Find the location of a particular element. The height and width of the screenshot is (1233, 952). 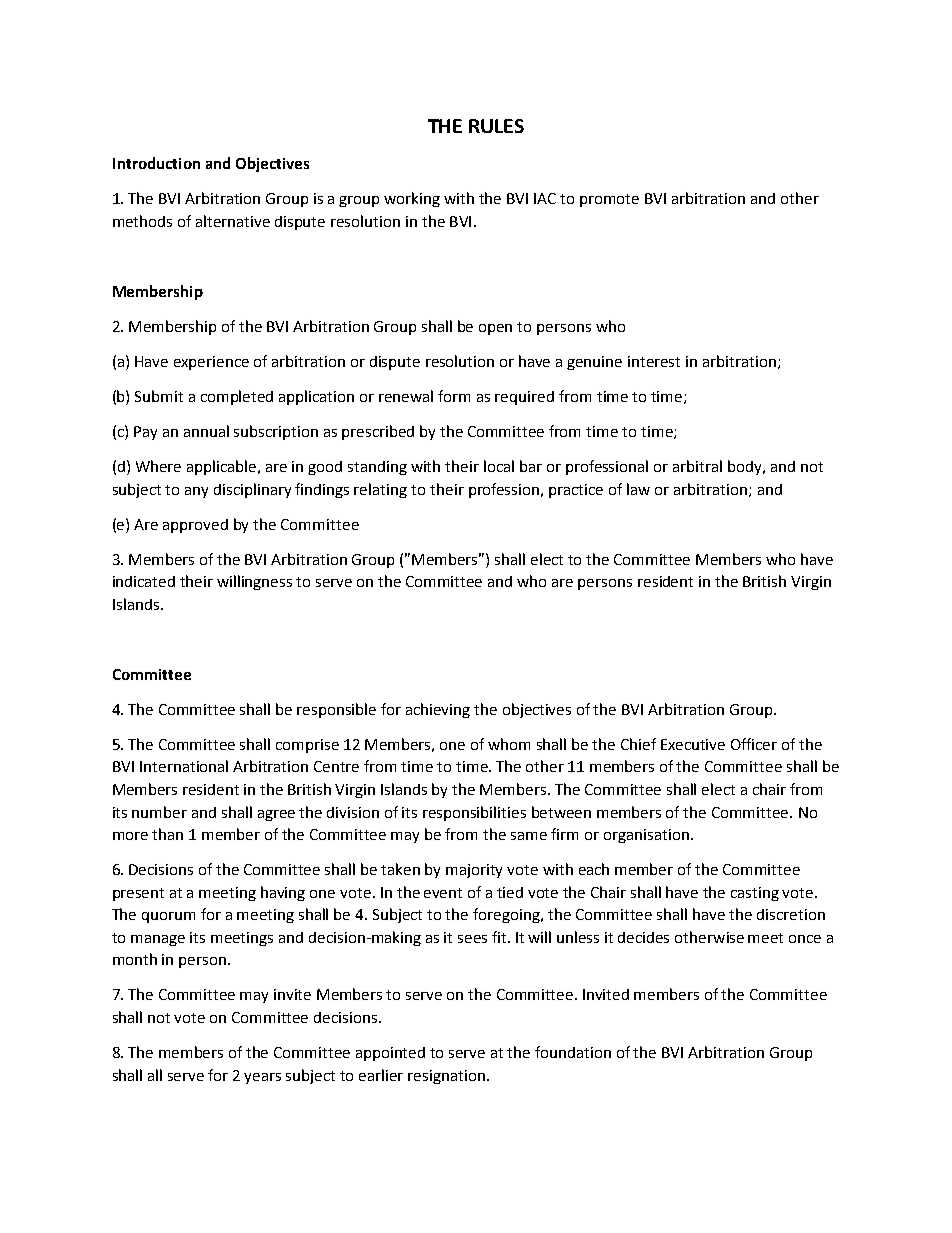

resignation is located at coordinates (446, 1077).
